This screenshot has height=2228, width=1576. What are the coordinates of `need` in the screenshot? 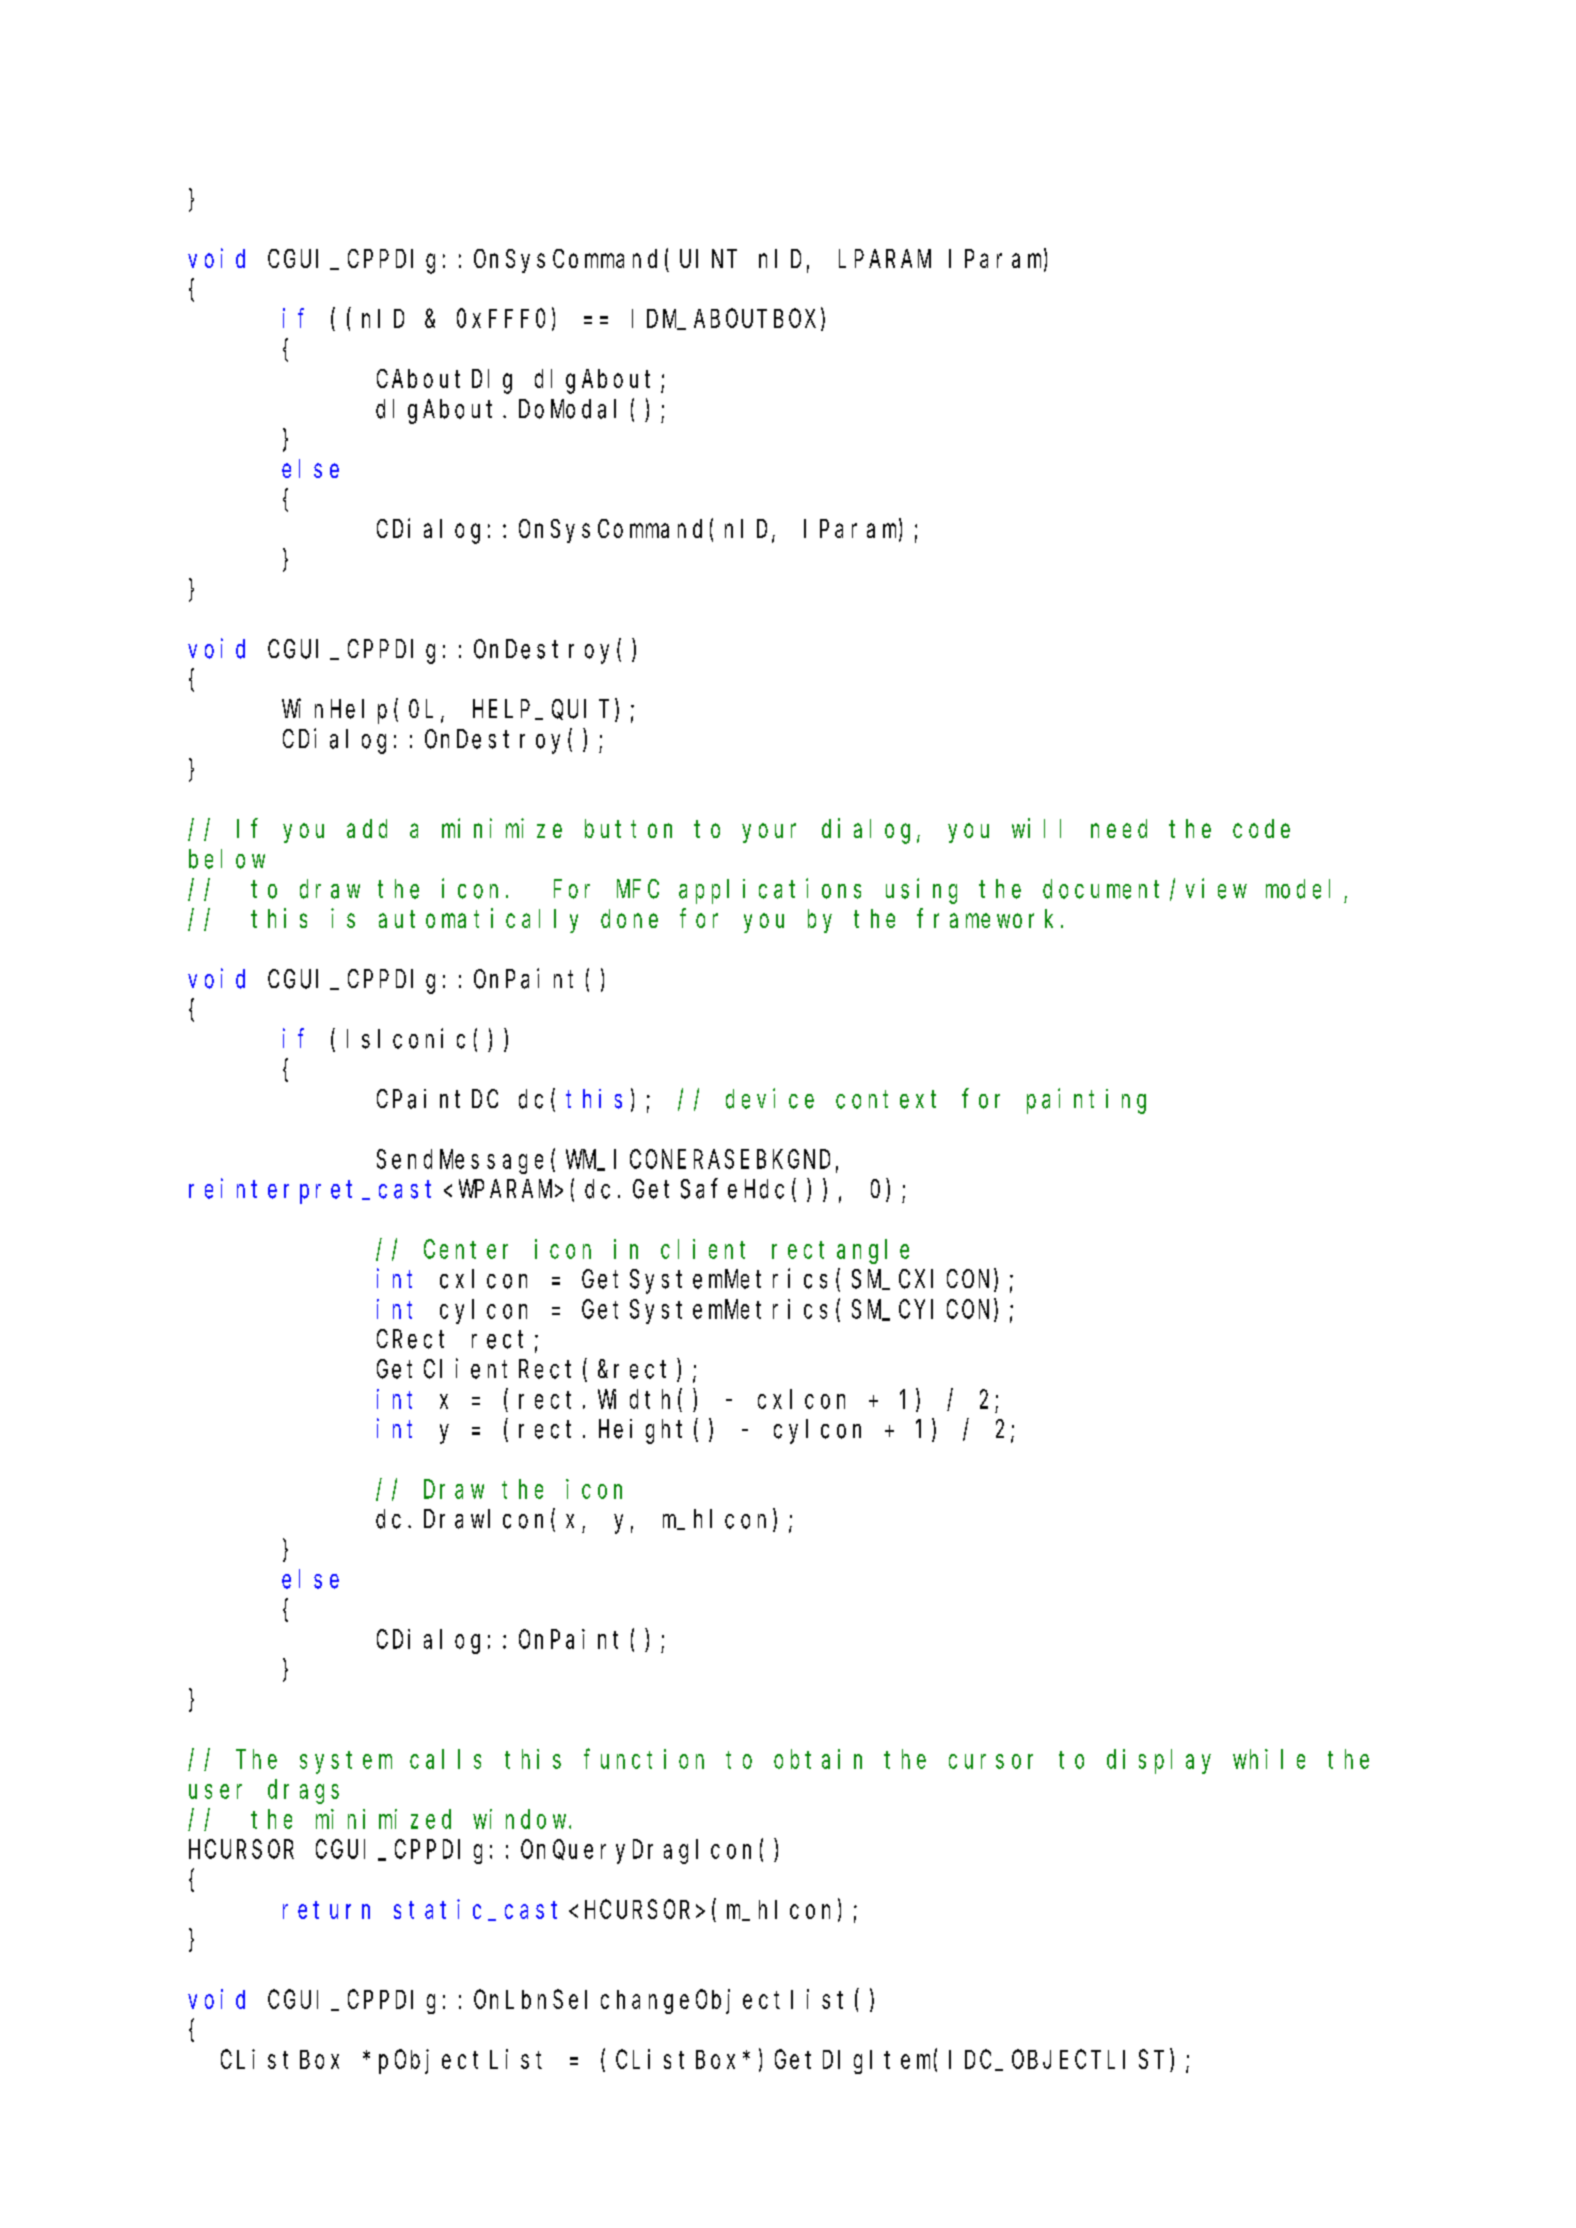 It's located at (1119, 828).
